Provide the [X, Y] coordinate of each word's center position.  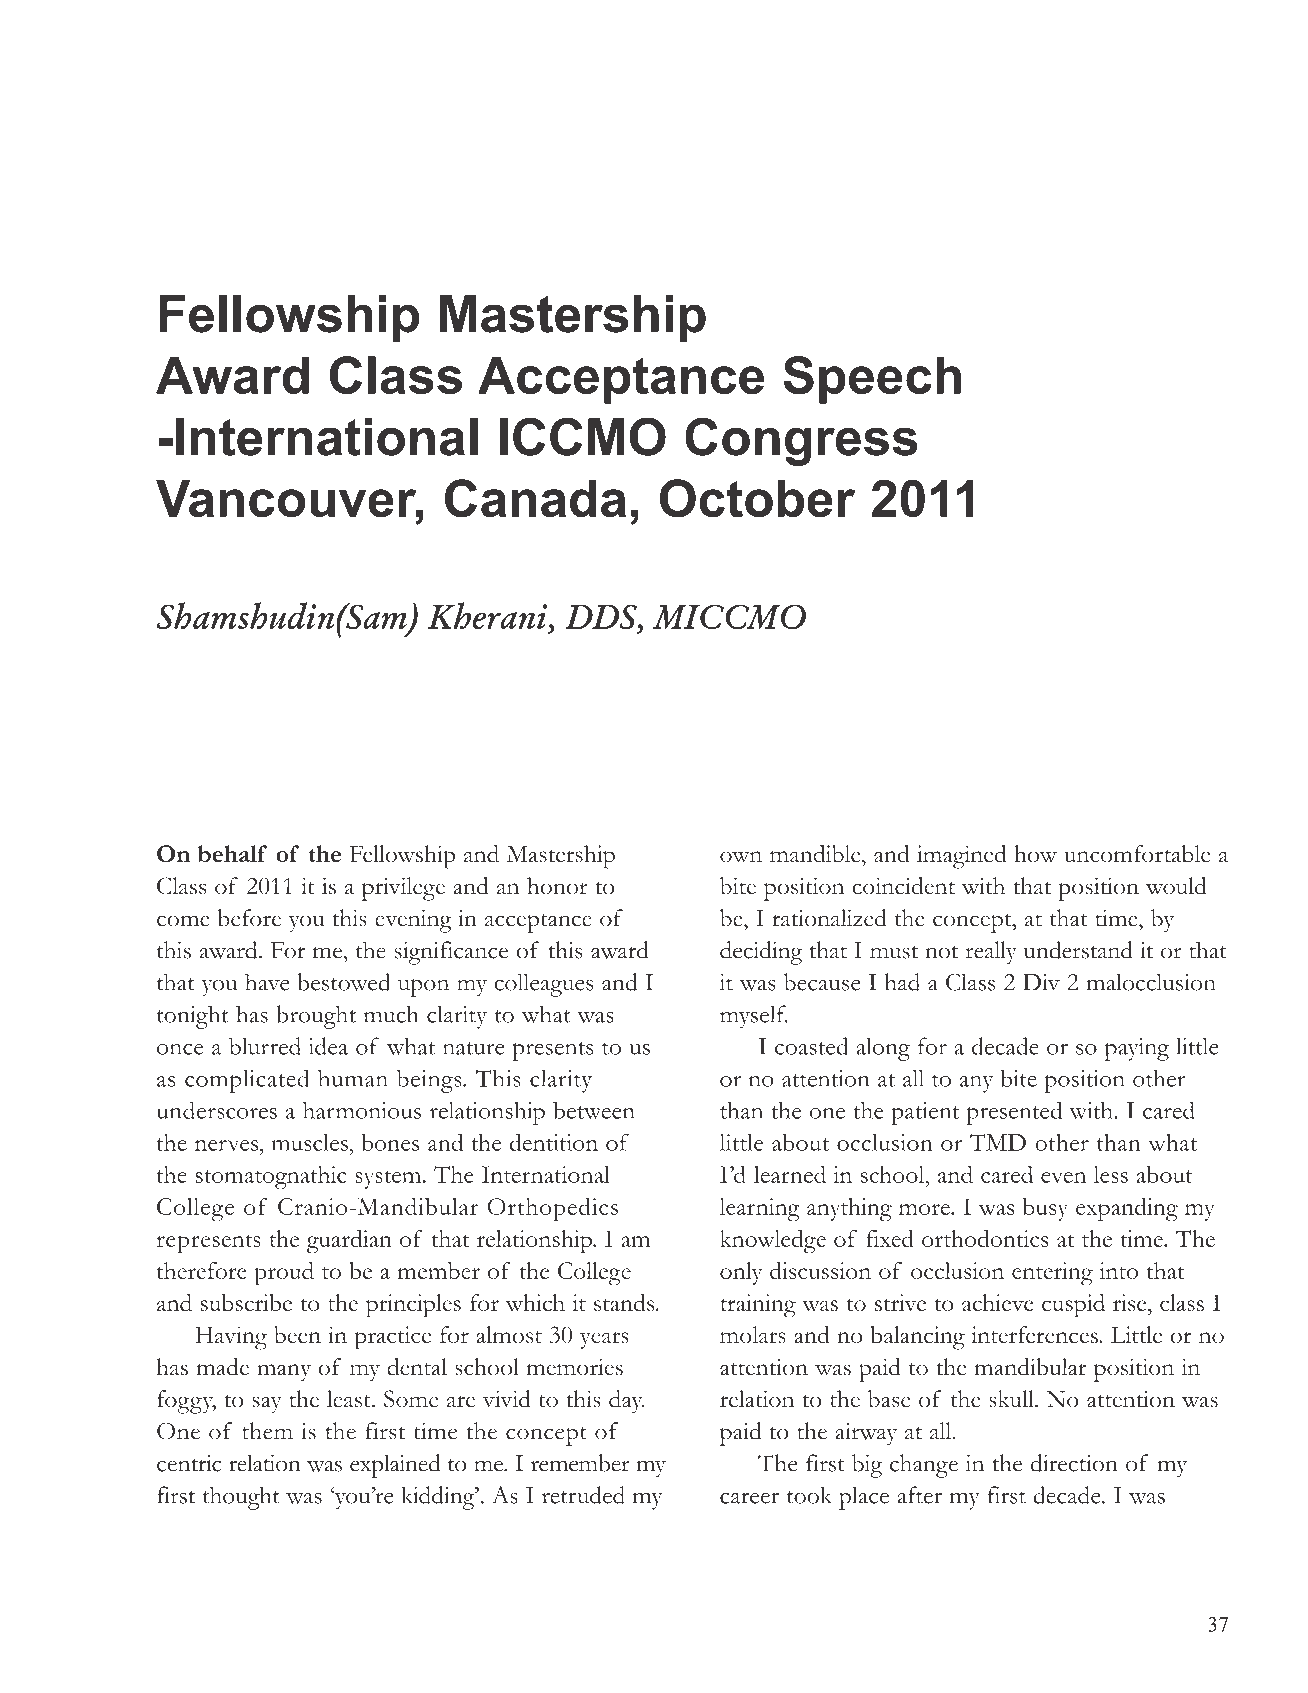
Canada [535, 498]
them [267, 1431]
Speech [872, 380]
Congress [801, 441]
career [749, 1498]
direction [1074, 1463]
